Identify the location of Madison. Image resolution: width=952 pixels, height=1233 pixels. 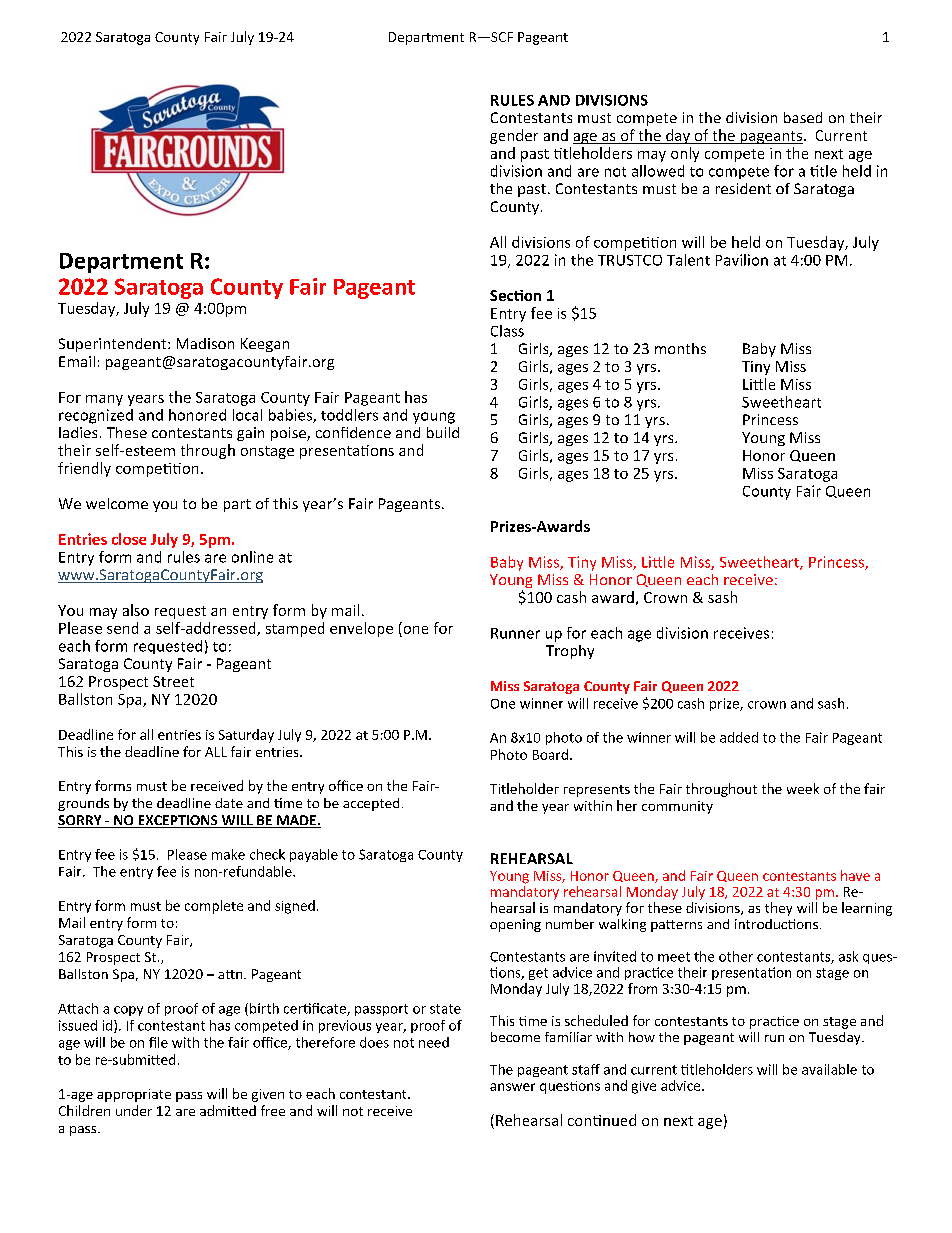
(205, 343).
